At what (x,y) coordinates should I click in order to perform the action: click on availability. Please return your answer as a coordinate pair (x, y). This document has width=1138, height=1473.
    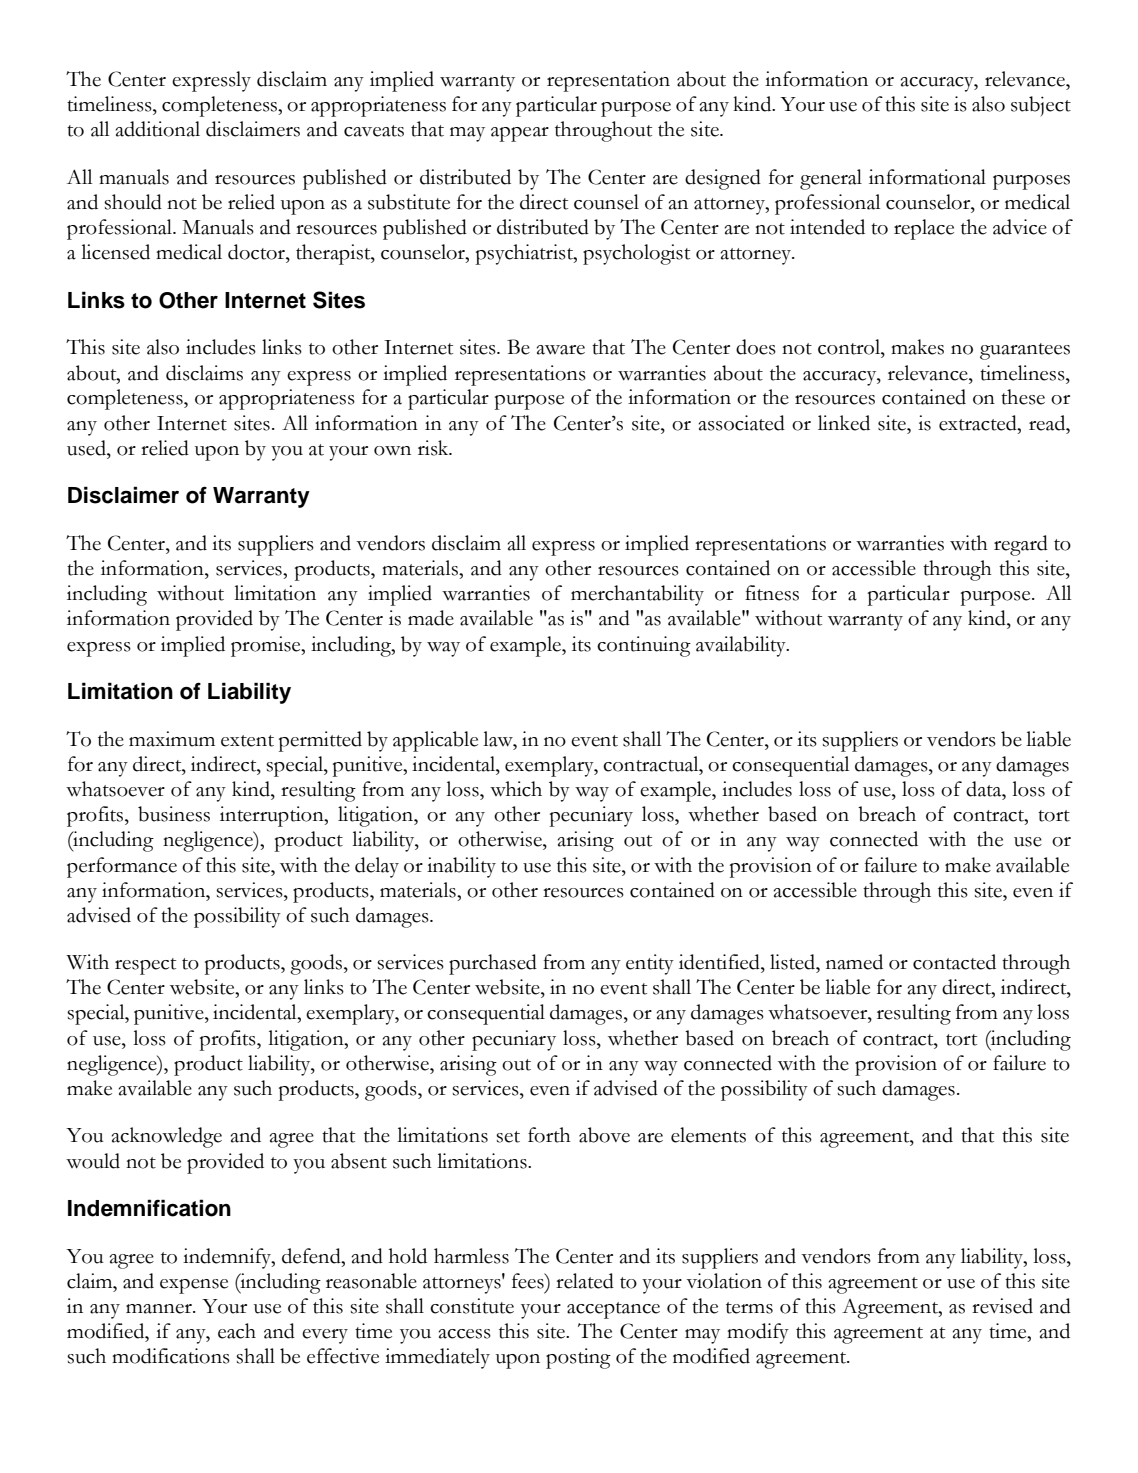
    Looking at the image, I should click on (742, 646).
